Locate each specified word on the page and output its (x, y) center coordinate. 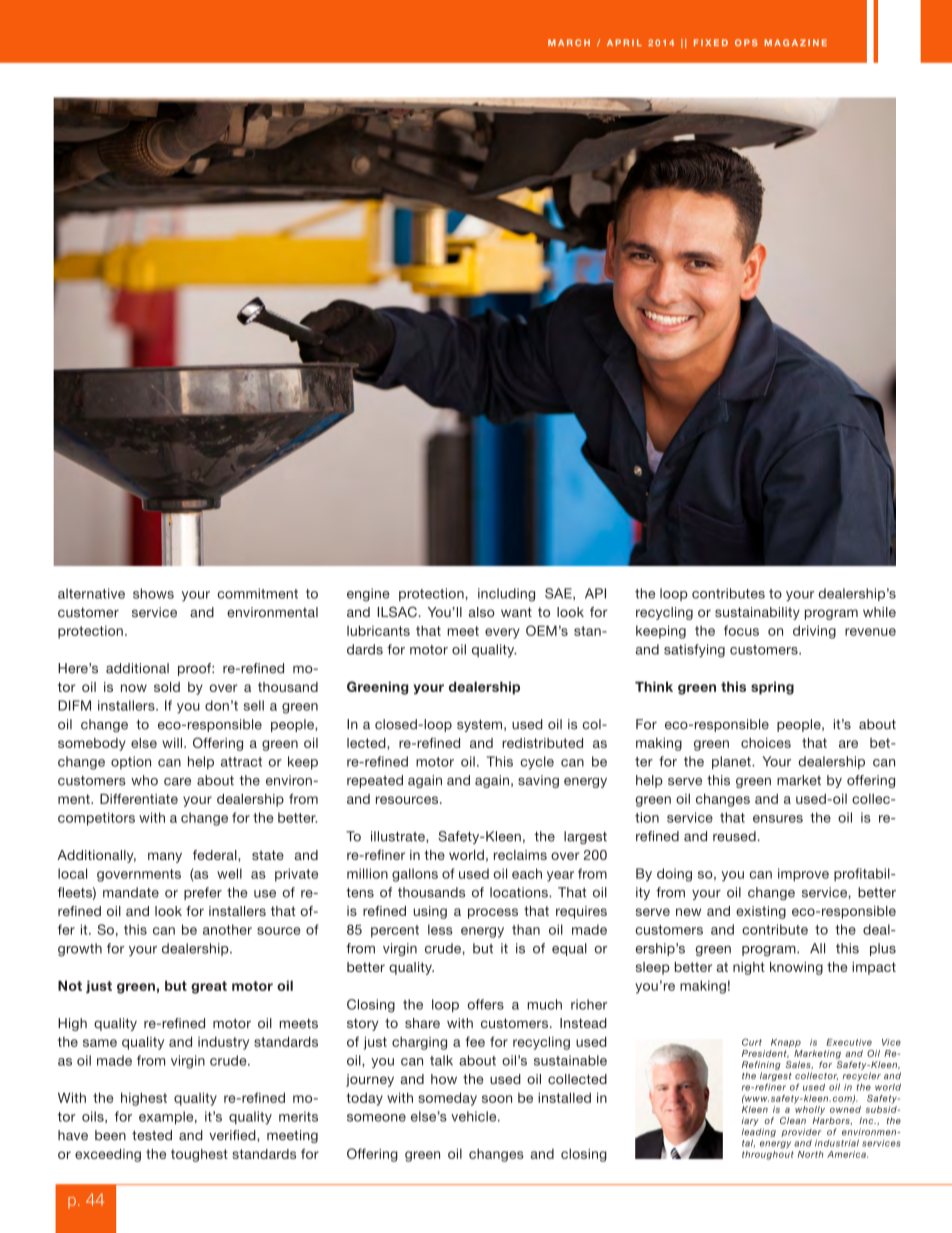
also (482, 612)
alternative (91, 593)
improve (803, 875)
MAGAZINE (795, 42)
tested (152, 1135)
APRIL (624, 42)
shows (153, 593)
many (165, 857)
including (506, 595)
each (527, 873)
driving (814, 632)
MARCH (569, 42)
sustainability (757, 613)
